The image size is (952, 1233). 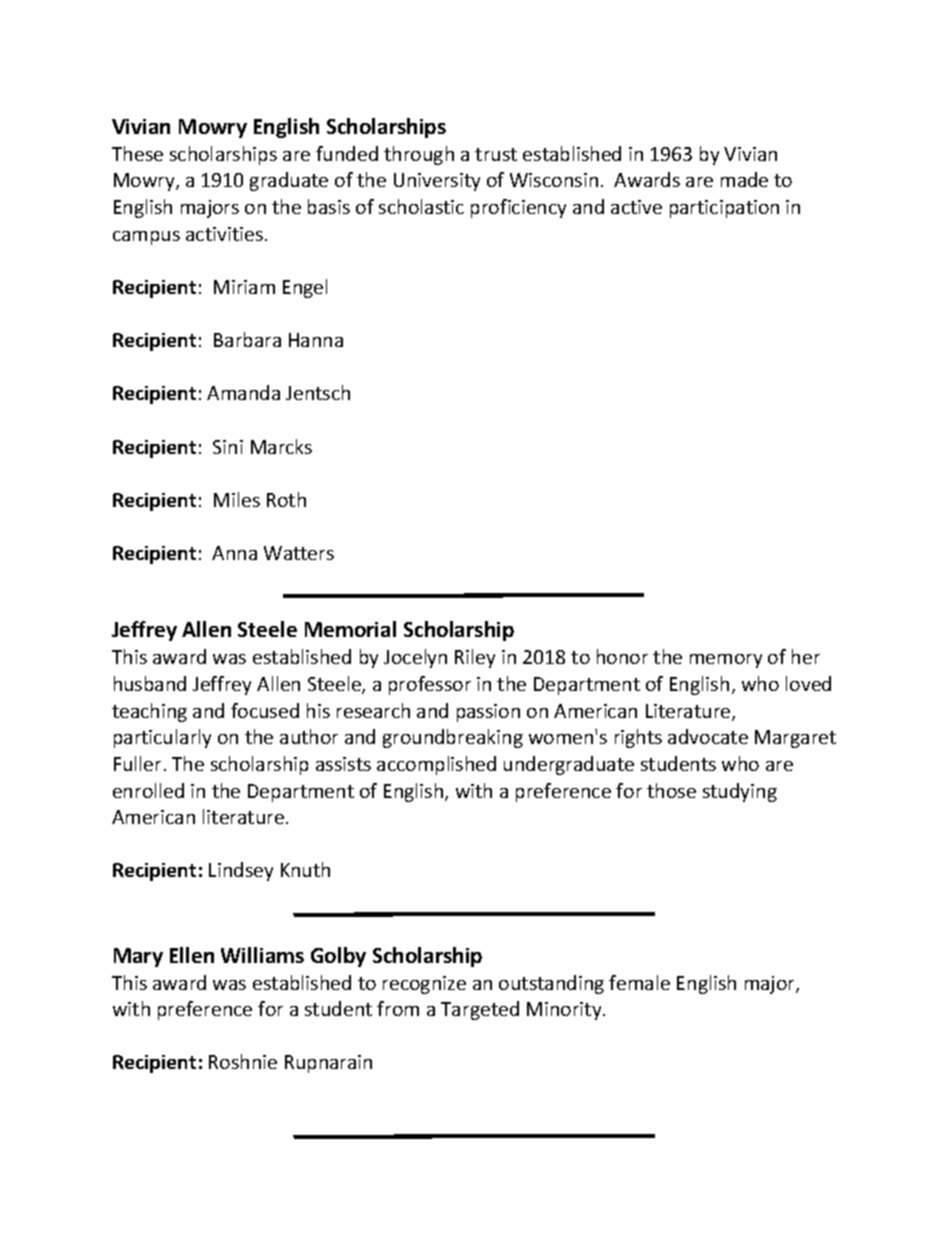 I want to click on memory, so click(x=726, y=661).
